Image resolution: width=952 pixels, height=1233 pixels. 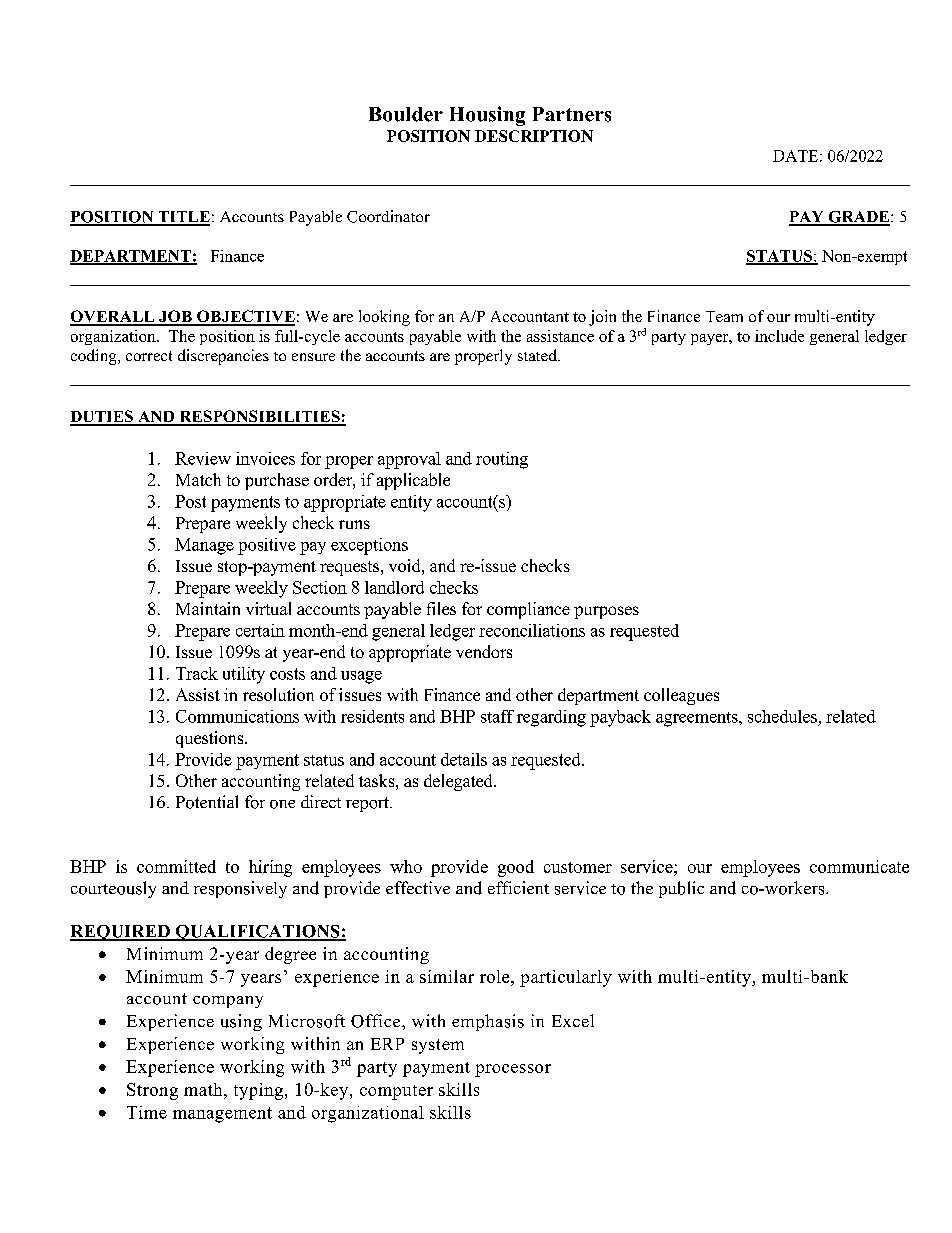 What do you see at coordinates (183, 218) in the screenshot?
I see `TITLE` at bounding box center [183, 218].
